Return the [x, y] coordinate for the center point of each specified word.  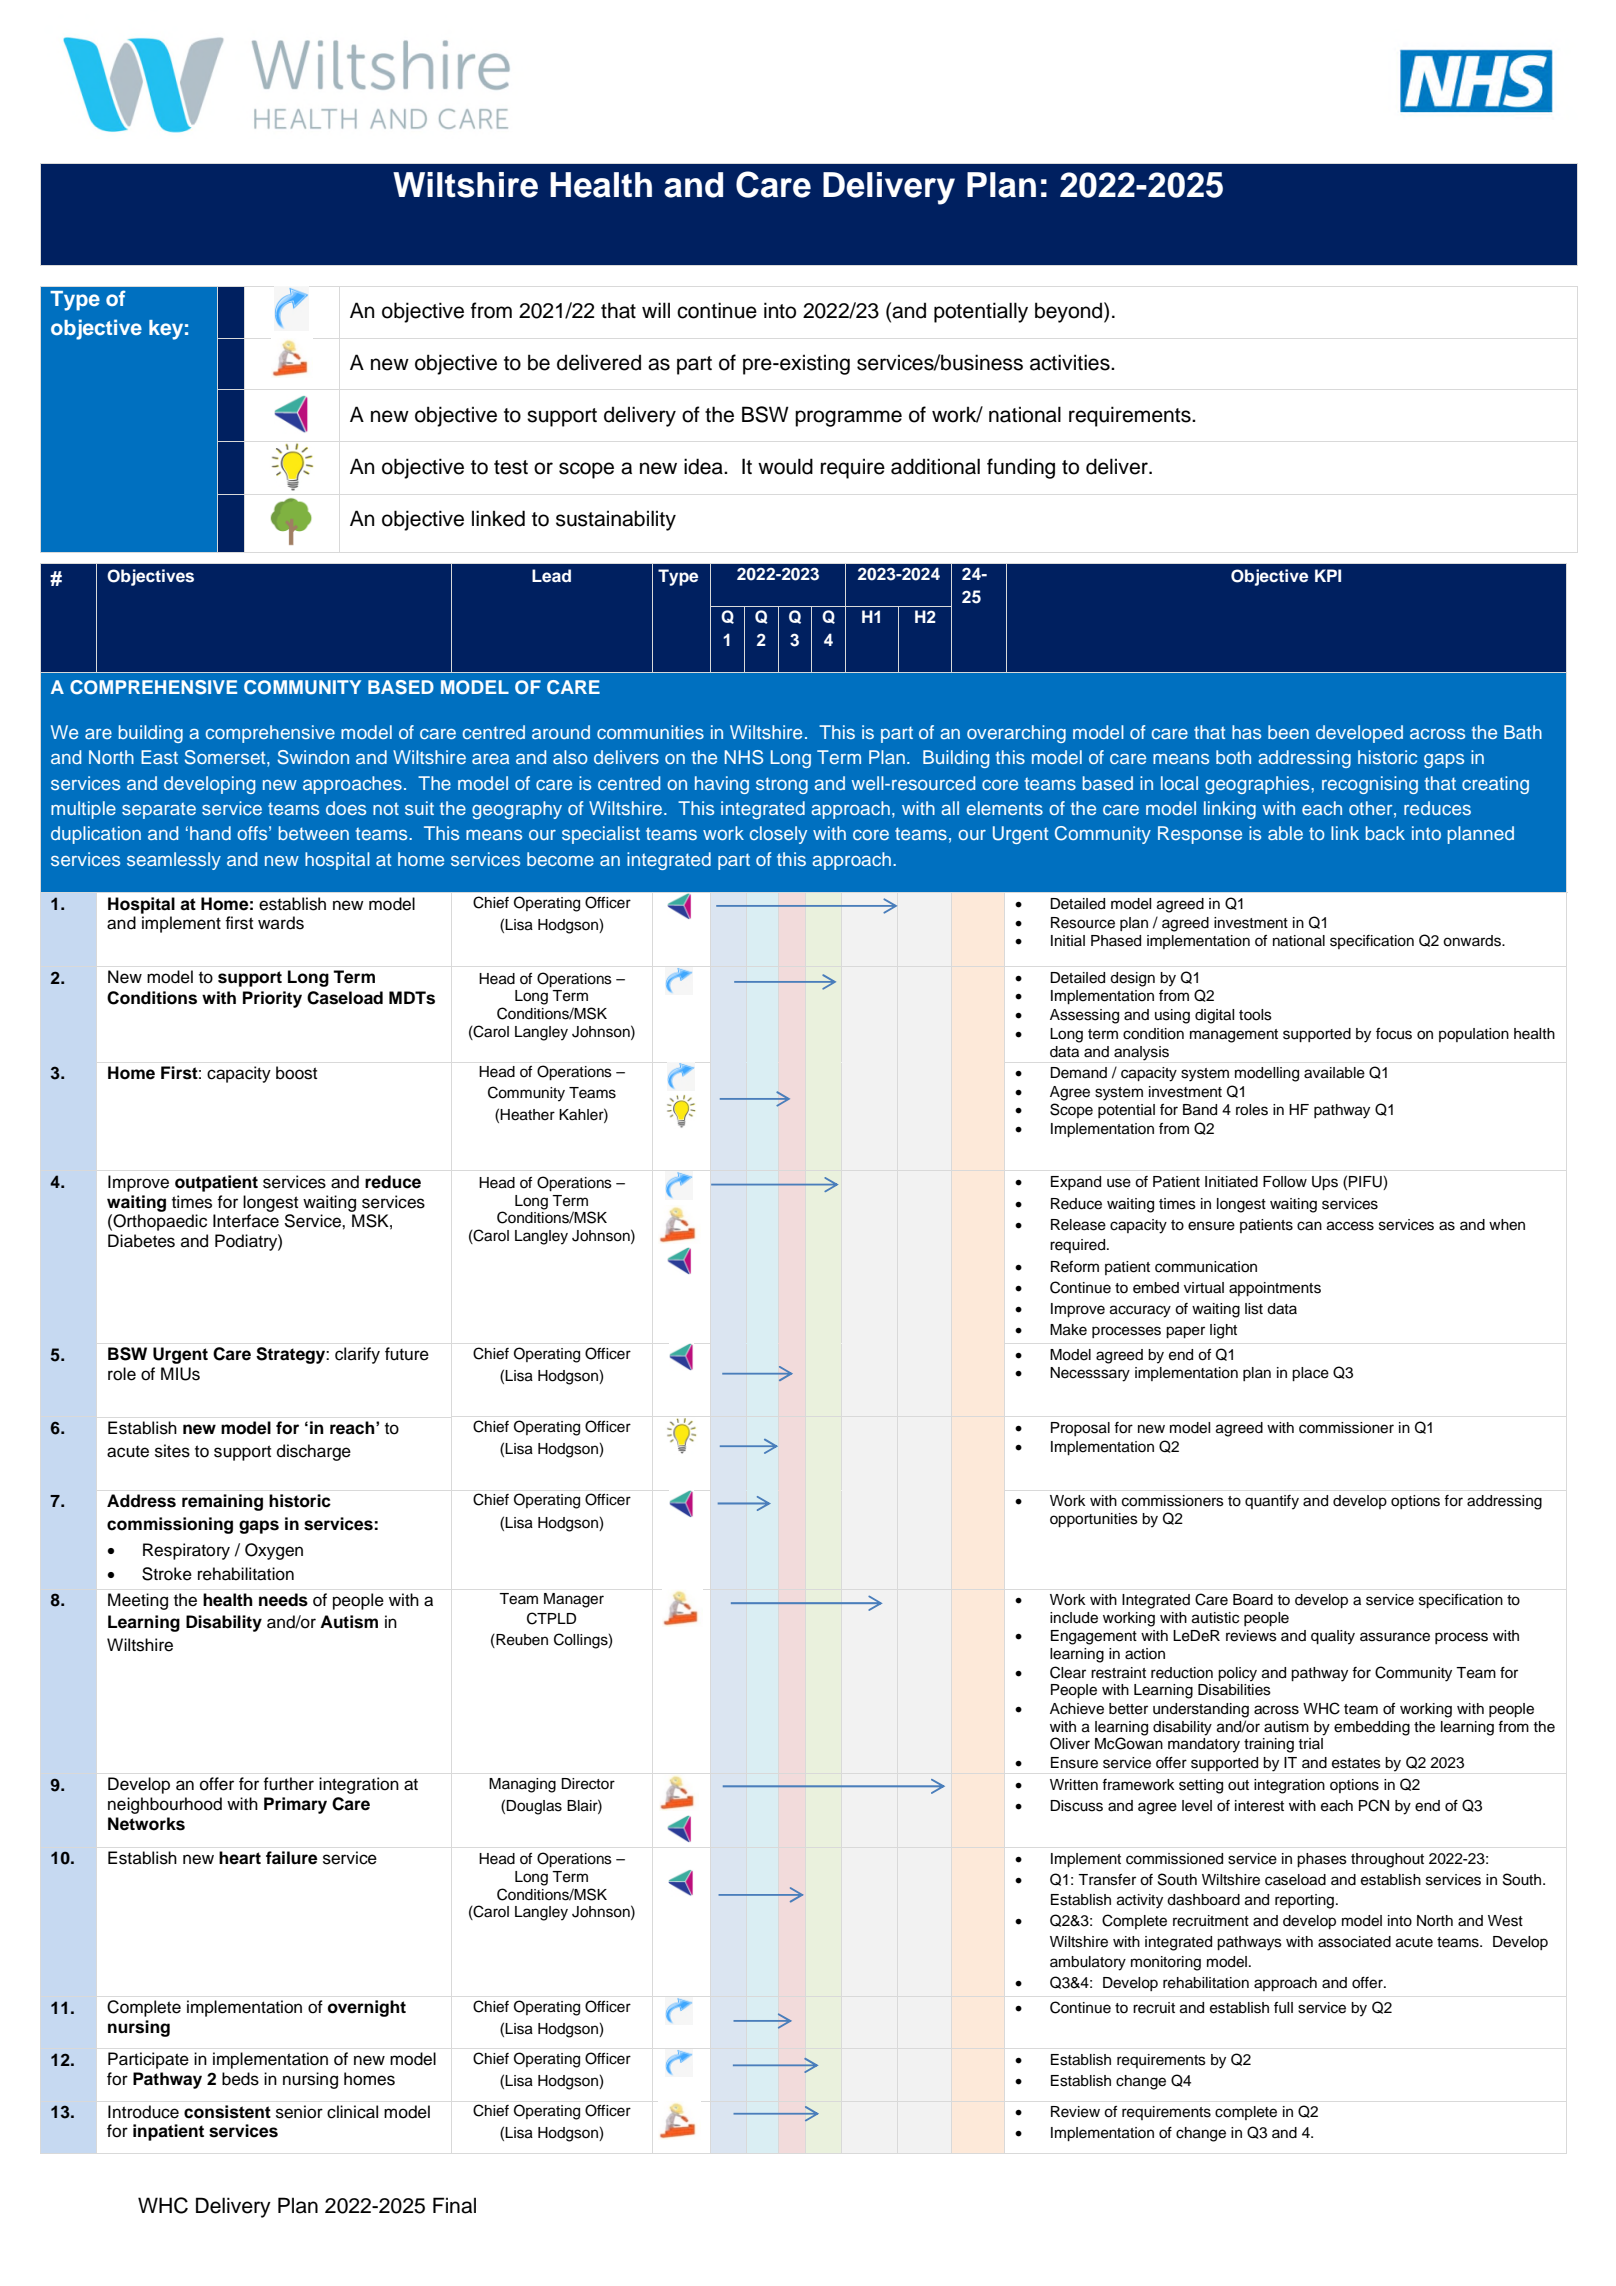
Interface [246, 1221]
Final [454, 2205]
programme [848, 418]
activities [1071, 362]
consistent [227, 2112]
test [511, 467]
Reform [1075, 1267]
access [1350, 1226]
